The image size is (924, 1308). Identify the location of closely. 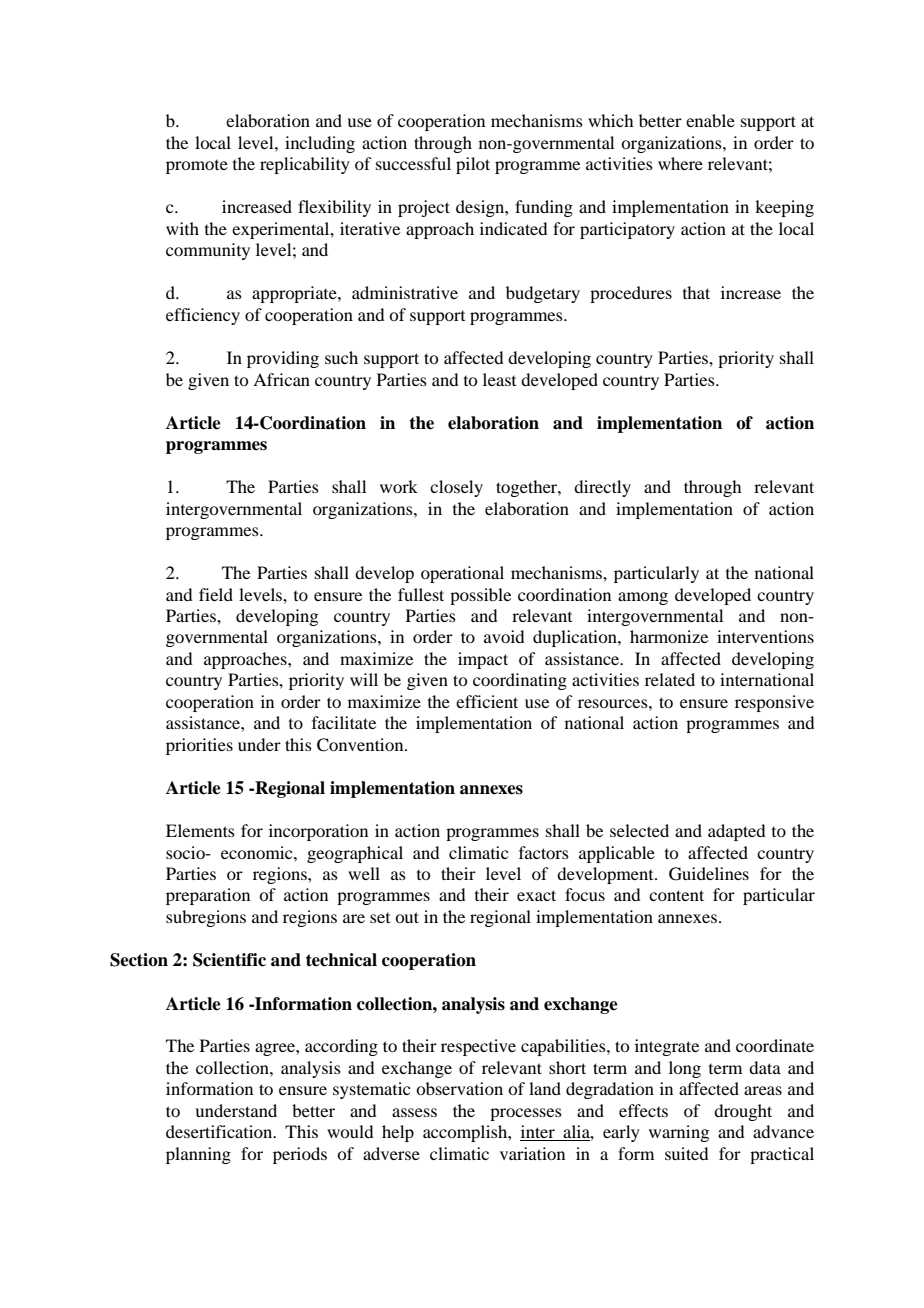
(456, 488).
